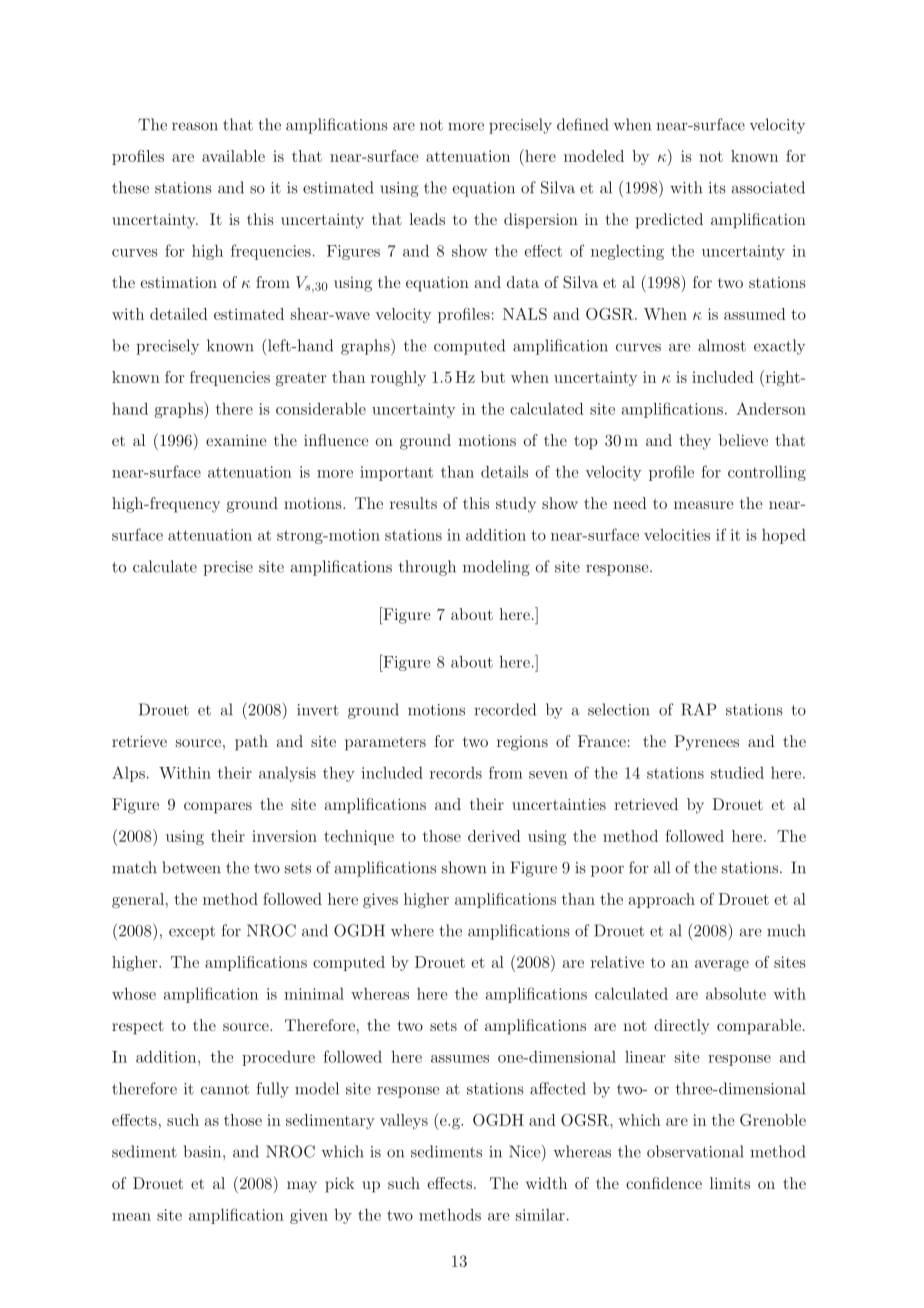 This page has width=924, height=1308. I want to click on associated, so click(768, 187).
